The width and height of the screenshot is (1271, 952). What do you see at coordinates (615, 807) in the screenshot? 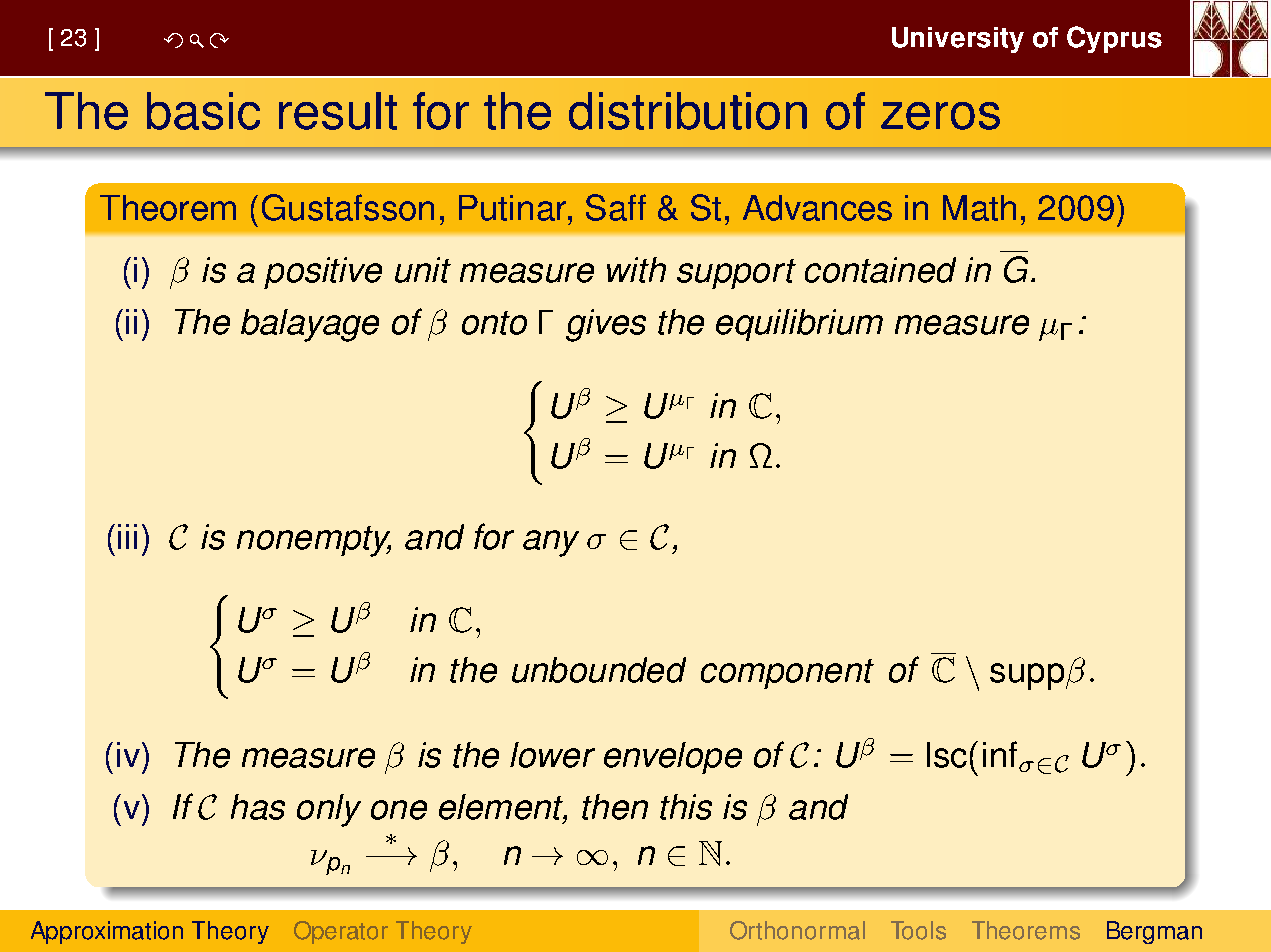
I see `then` at bounding box center [615, 807].
